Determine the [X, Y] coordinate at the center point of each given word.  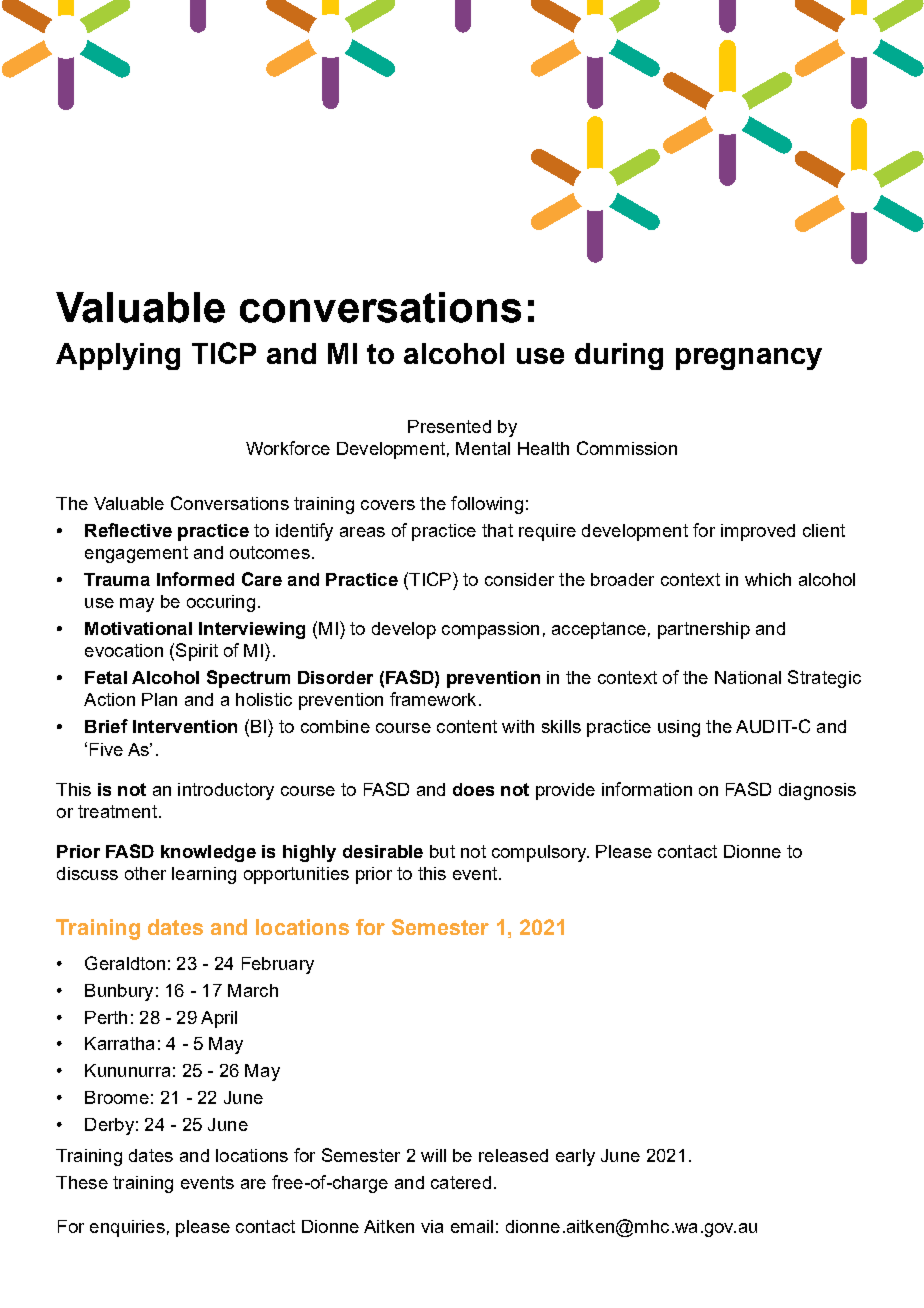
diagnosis [817, 791]
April [219, 1019]
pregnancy [749, 359]
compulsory [540, 853]
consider [519, 579]
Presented [449, 426]
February [278, 965]
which [768, 579]
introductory [226, 791]
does [473, 789]
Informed [195, 579]
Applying [118, 356]
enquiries [127, 1228]
